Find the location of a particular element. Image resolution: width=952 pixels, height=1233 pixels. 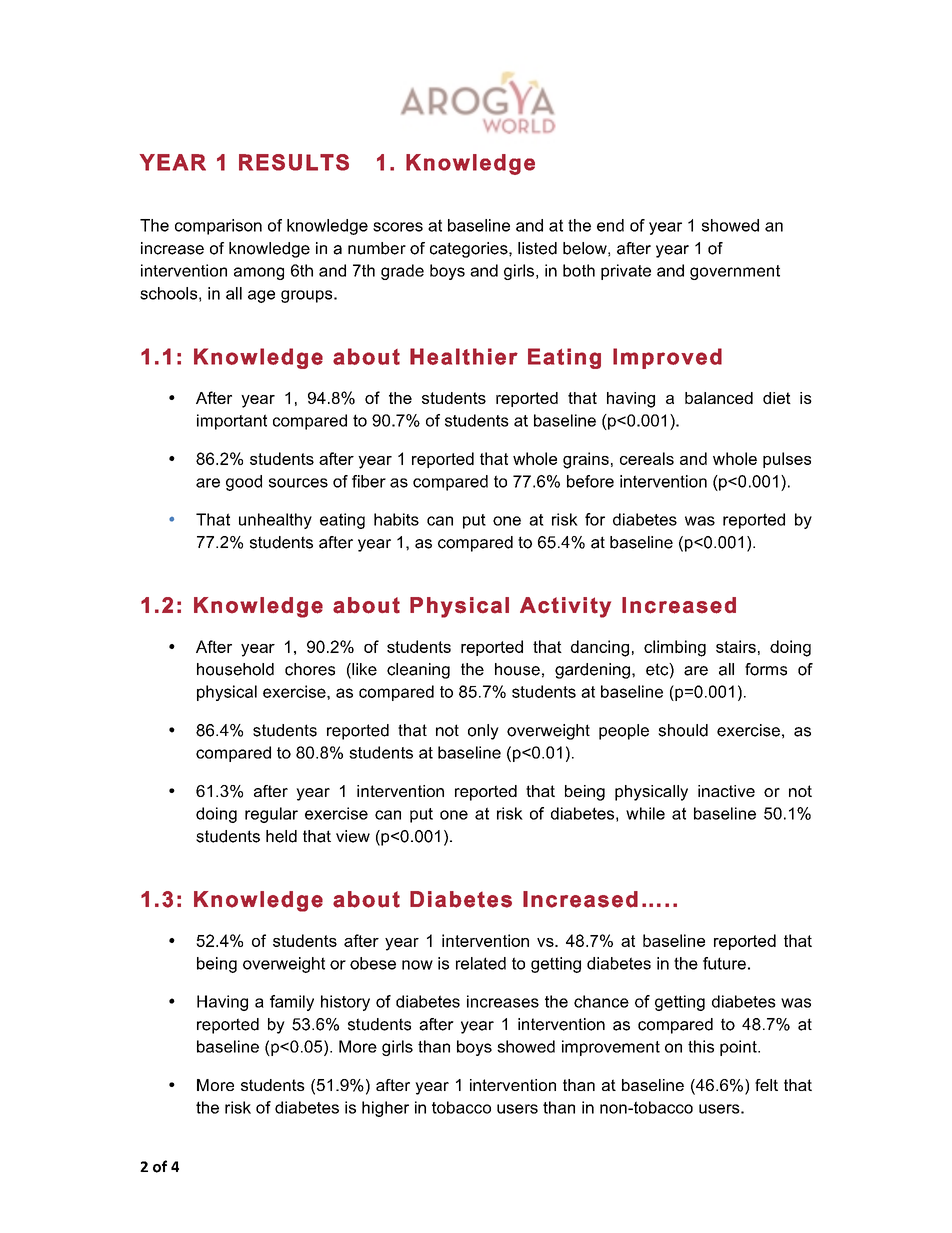

stairs is located at coordinates (736, 646).
